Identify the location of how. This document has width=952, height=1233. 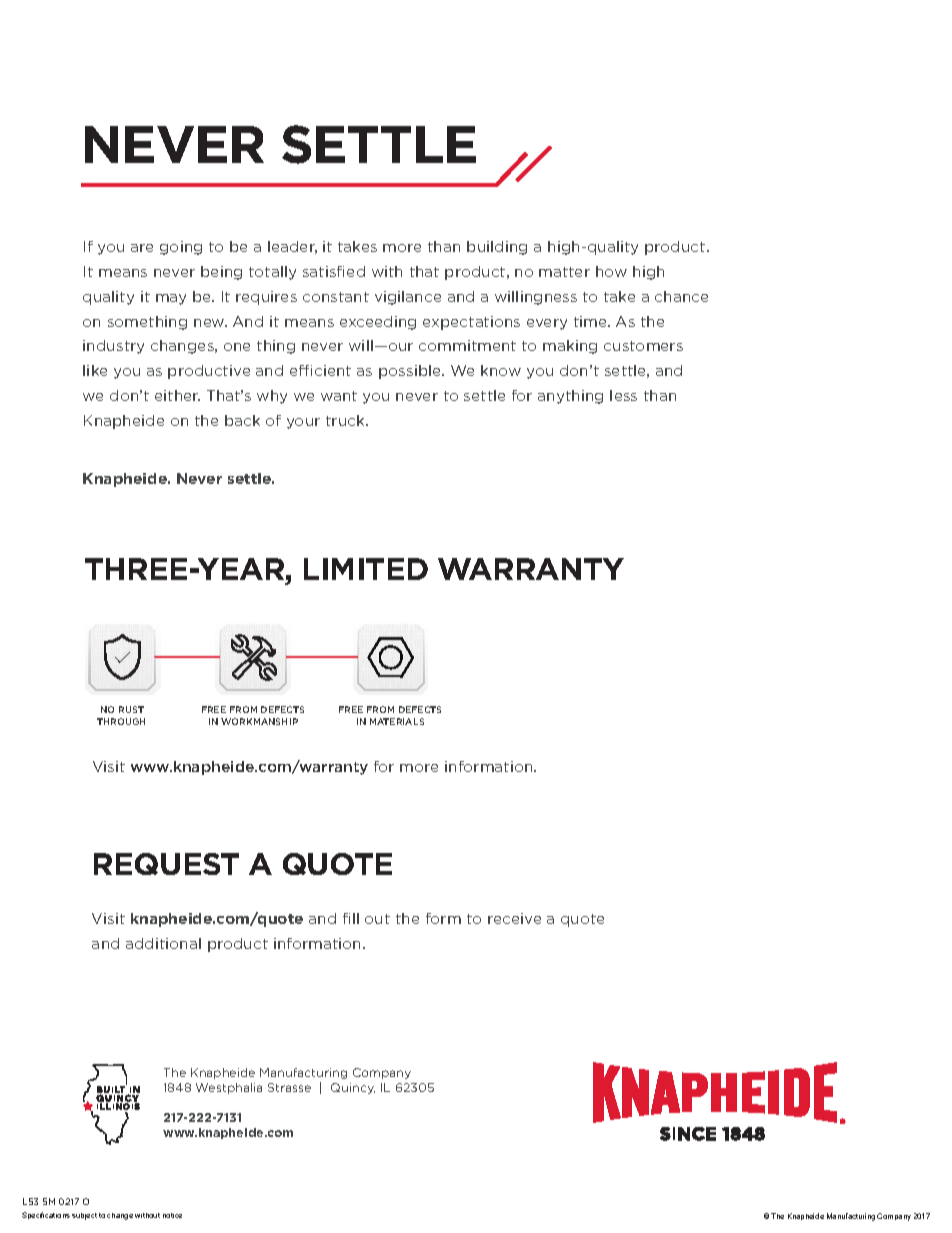
(611, 271).
